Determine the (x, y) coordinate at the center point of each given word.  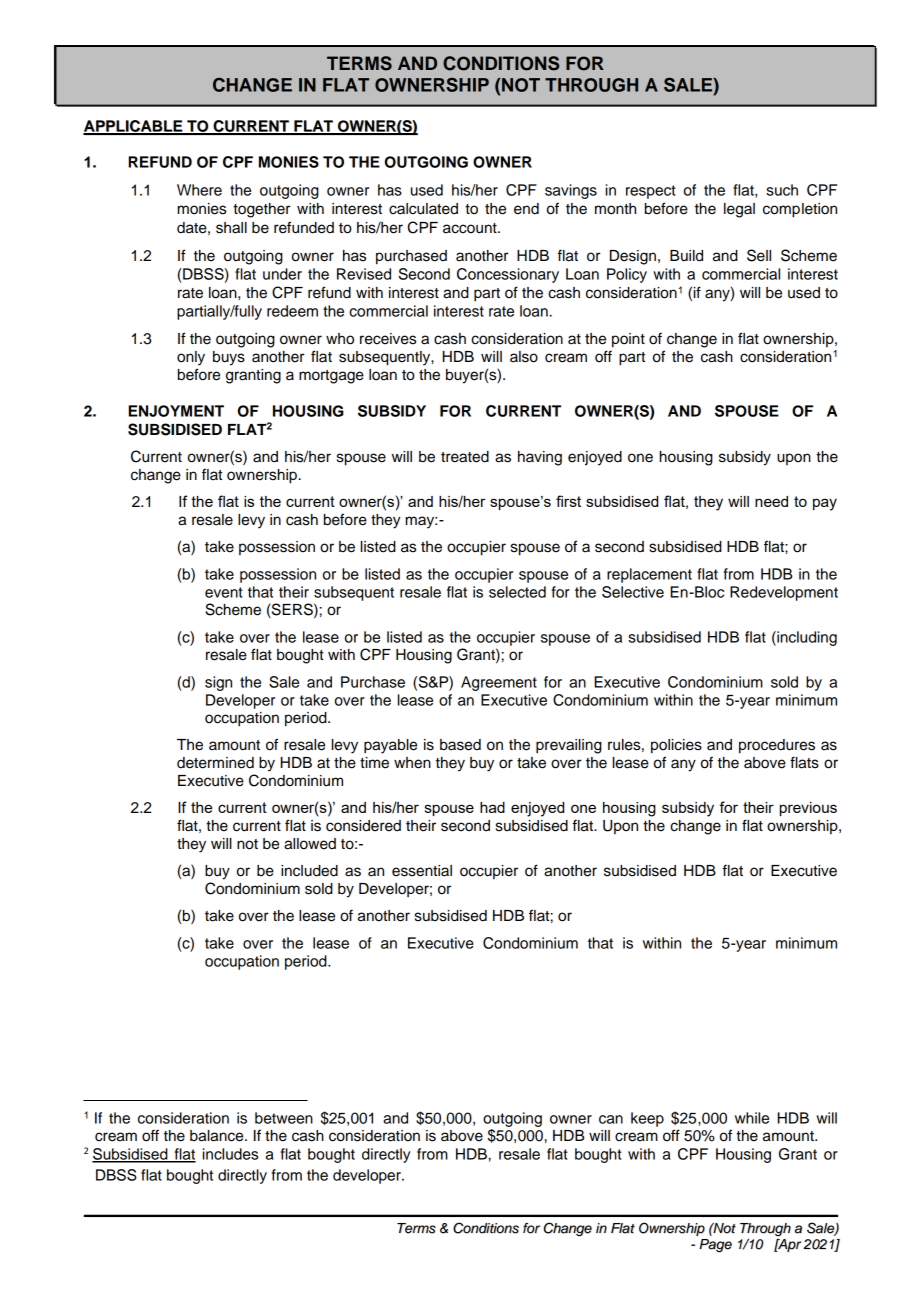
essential (422, 871)
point (628, 340)
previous (808, 809)
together (261, 210)
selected (517, 592)
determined (215, 763)
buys (229, 358)
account (471, 228)
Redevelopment (784, 593)
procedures (777, 746)
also (524, 357)
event (224, 592)
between (284, 1118)
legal (739, 210)
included (309, 871)
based (460, 745)
